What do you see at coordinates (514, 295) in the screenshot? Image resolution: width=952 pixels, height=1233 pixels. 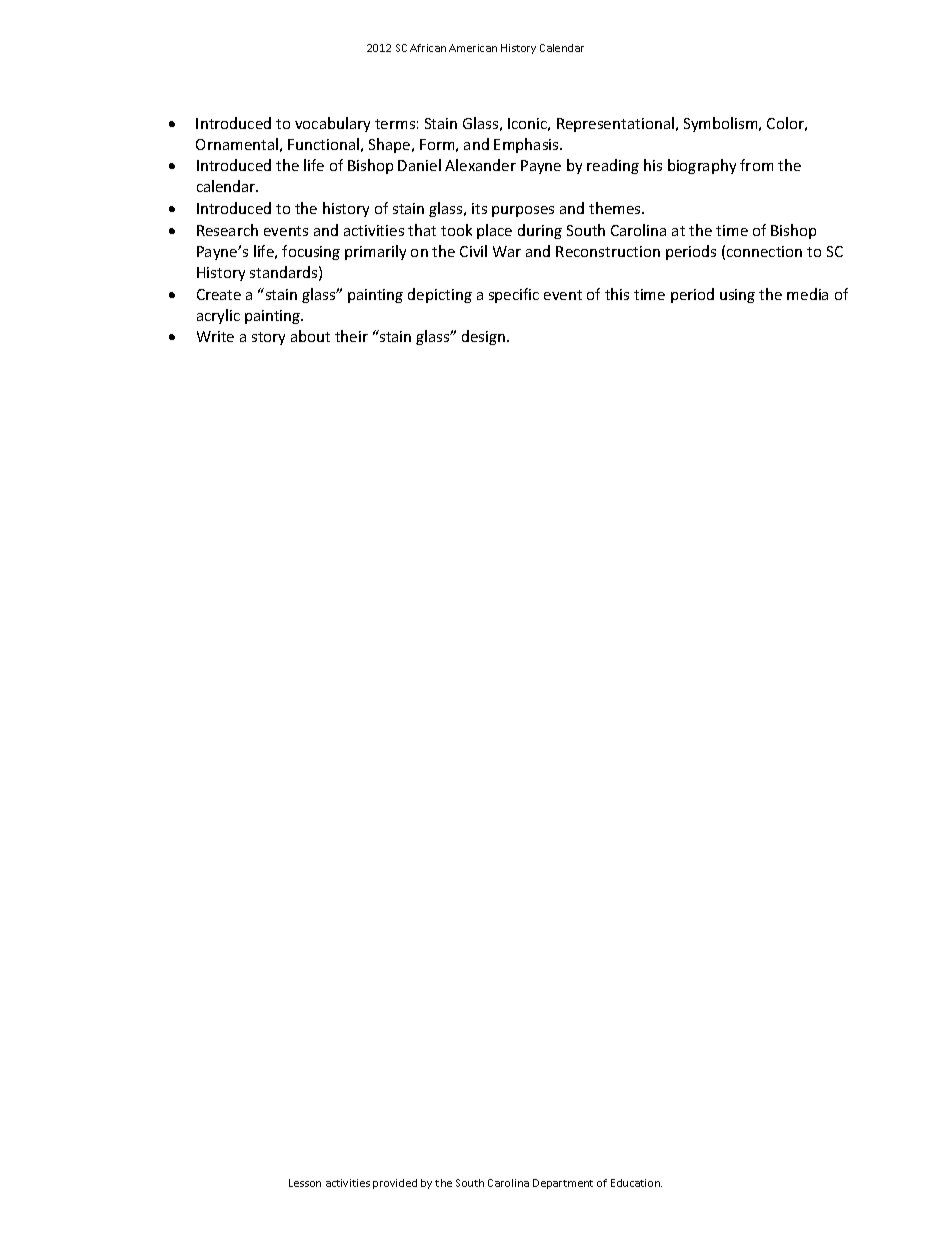 I see `specific` at bounding box center [514, 295].
